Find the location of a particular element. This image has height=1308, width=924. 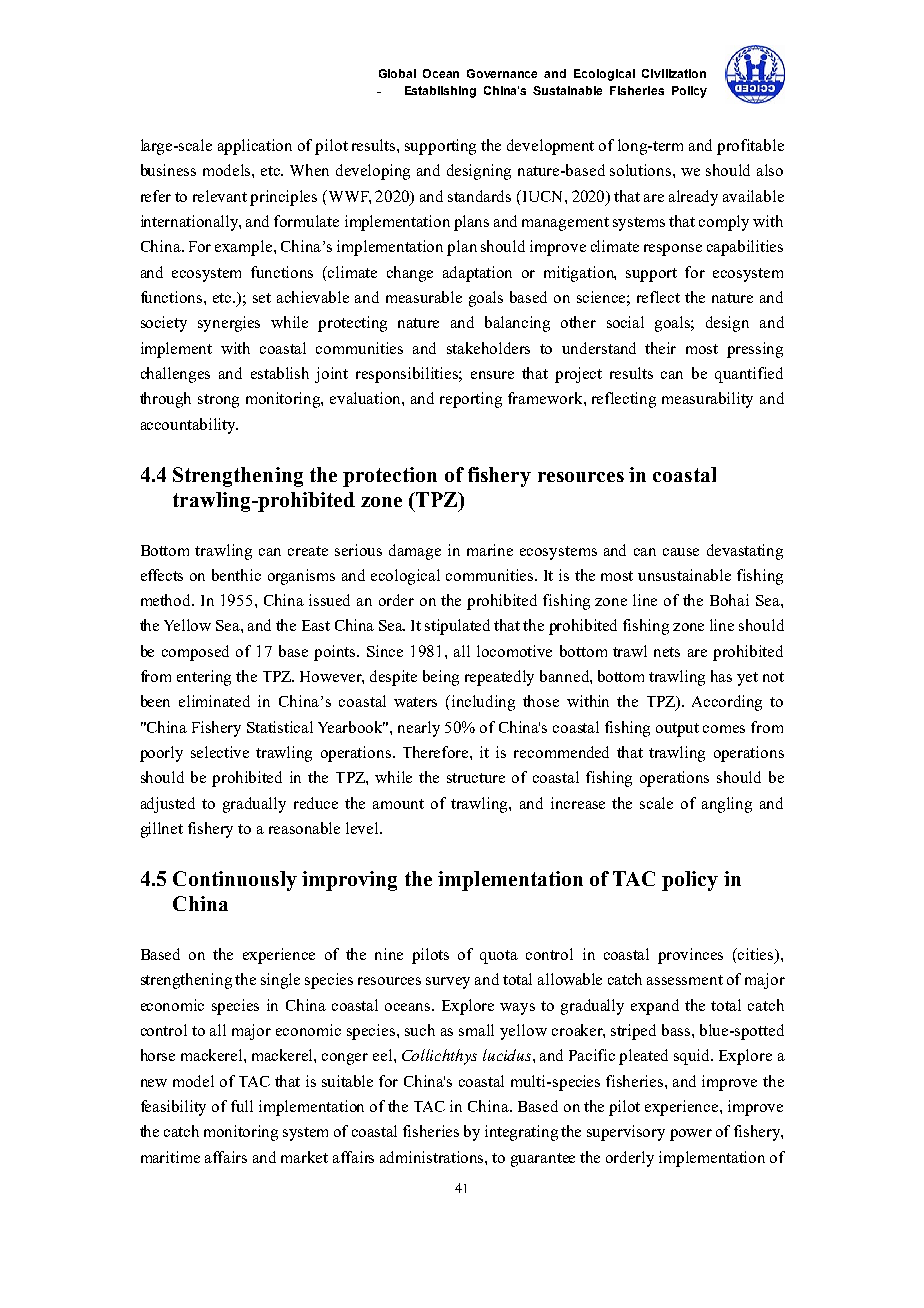

marine is located at coordinates (490, 550).
